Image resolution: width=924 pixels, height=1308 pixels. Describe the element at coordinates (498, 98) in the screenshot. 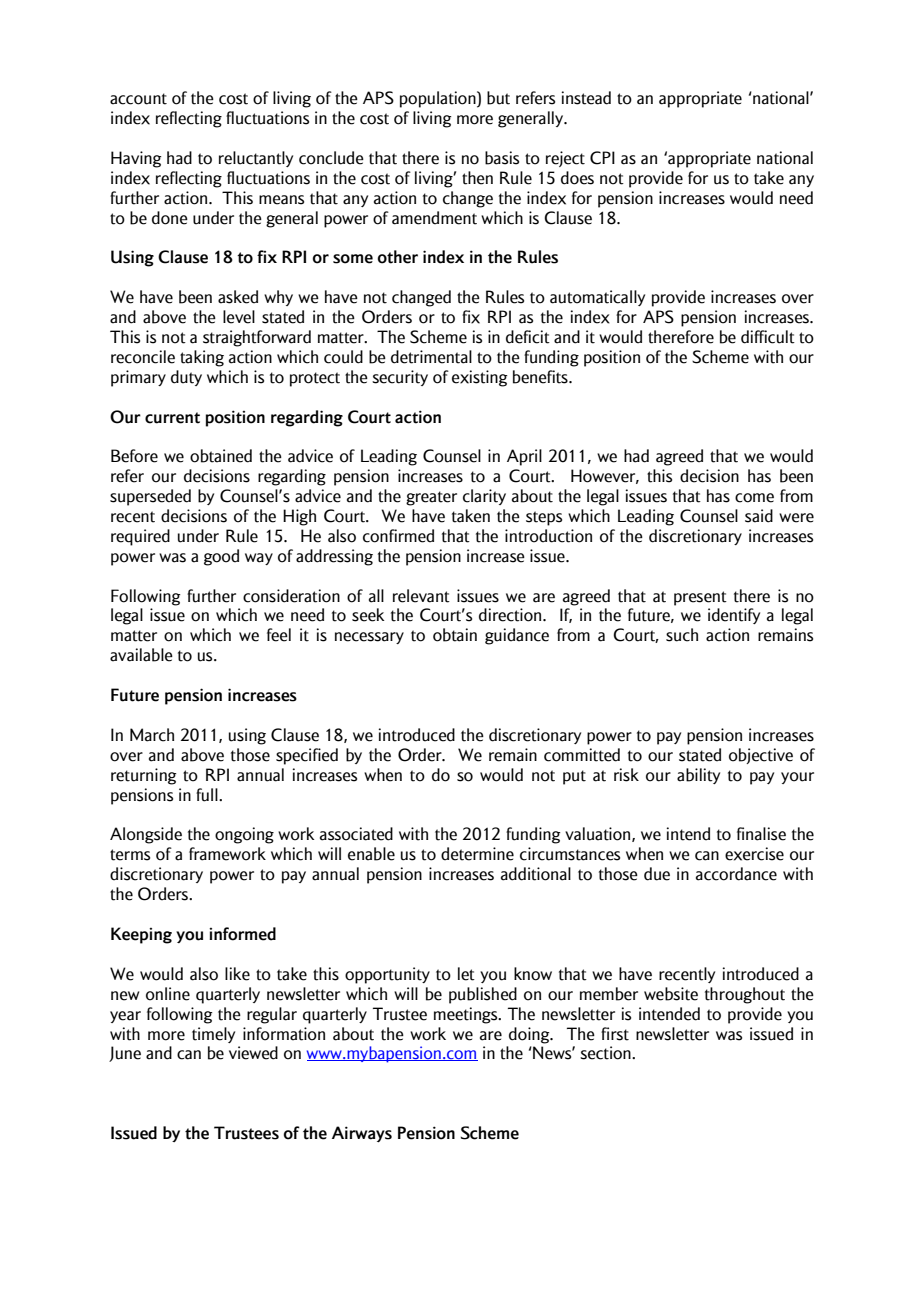

I see `but` at that location.
